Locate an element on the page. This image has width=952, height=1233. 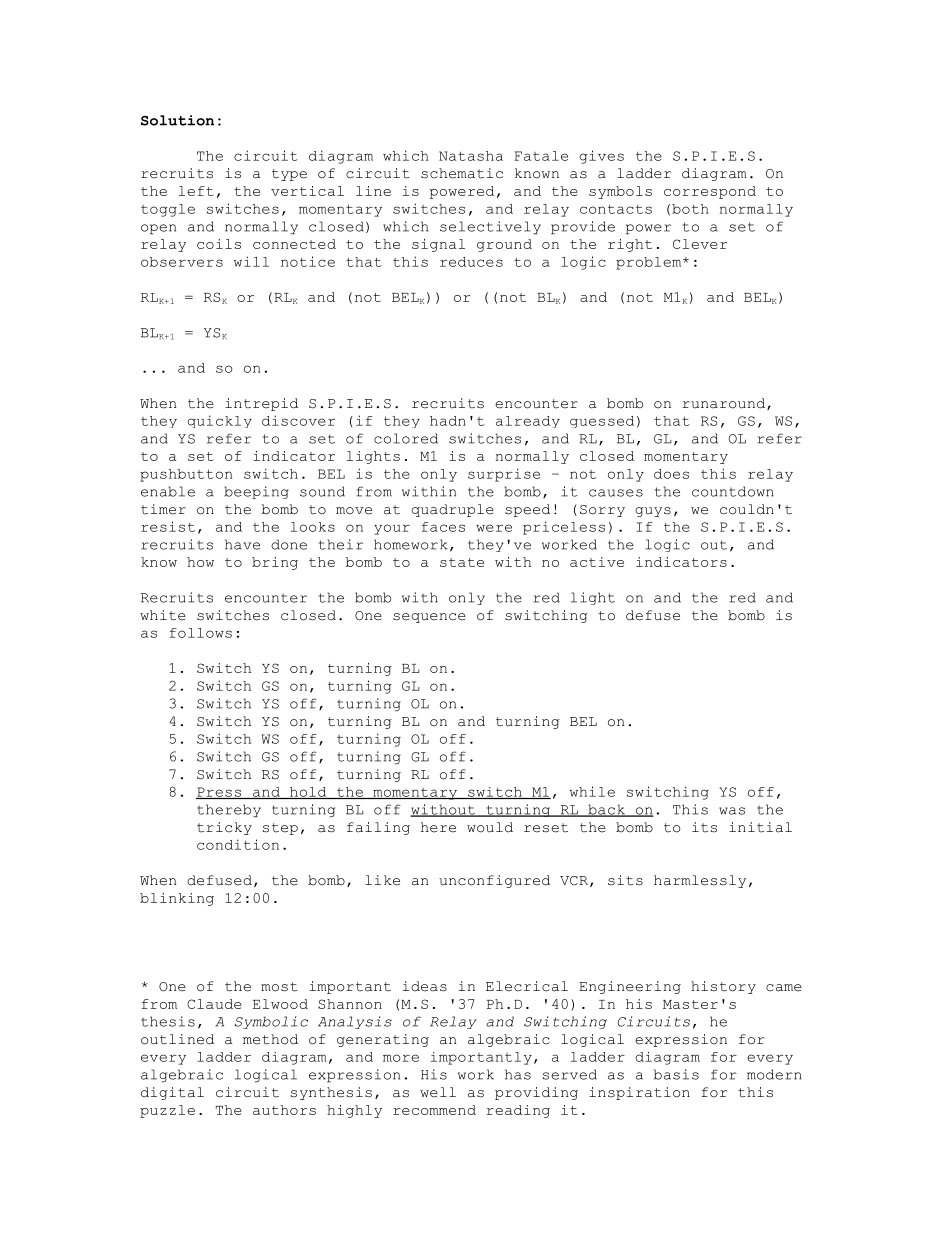
intrepid is located at coordinates (261, 404).
